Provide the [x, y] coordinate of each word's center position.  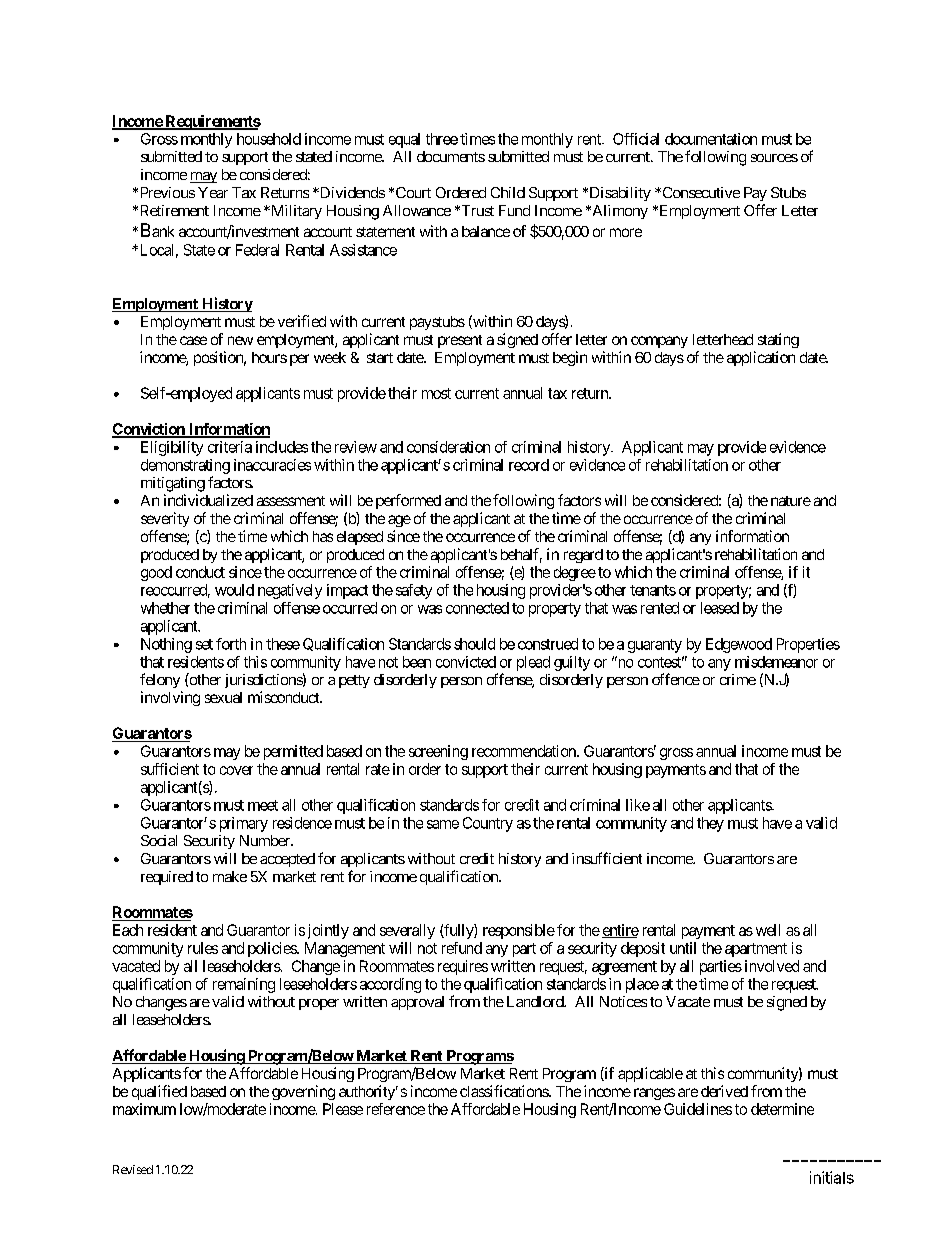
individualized [208, 500]
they [710, 824]
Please [343, 1109]
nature [791, 501]
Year [213, 192]
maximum [144, 1109]
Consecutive [700, 192]
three [442, 139]
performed [408, 501]
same [443, 824]
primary [244, 824]
